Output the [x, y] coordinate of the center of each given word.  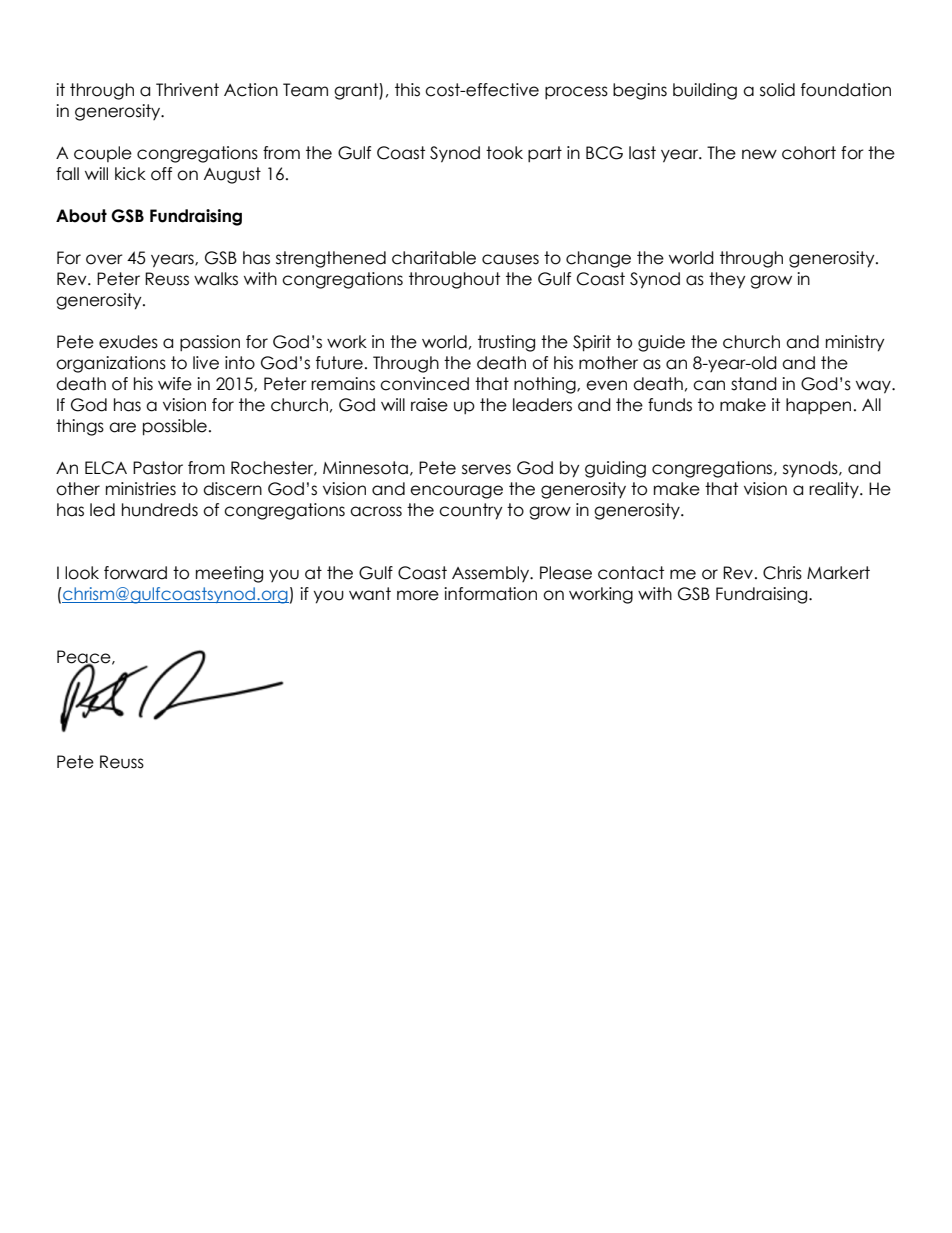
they [727, 280]
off [161, 174]
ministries [141, 489]
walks [216, 279]
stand [754, 384]
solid [777, 90]
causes [510, 259]
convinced [424, 384]
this [407, 90]
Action [251, 90]
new [759, 154]
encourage [456, 492]
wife [175, 384]
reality [835, 490]
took [504, 153]
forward [135, 573]
